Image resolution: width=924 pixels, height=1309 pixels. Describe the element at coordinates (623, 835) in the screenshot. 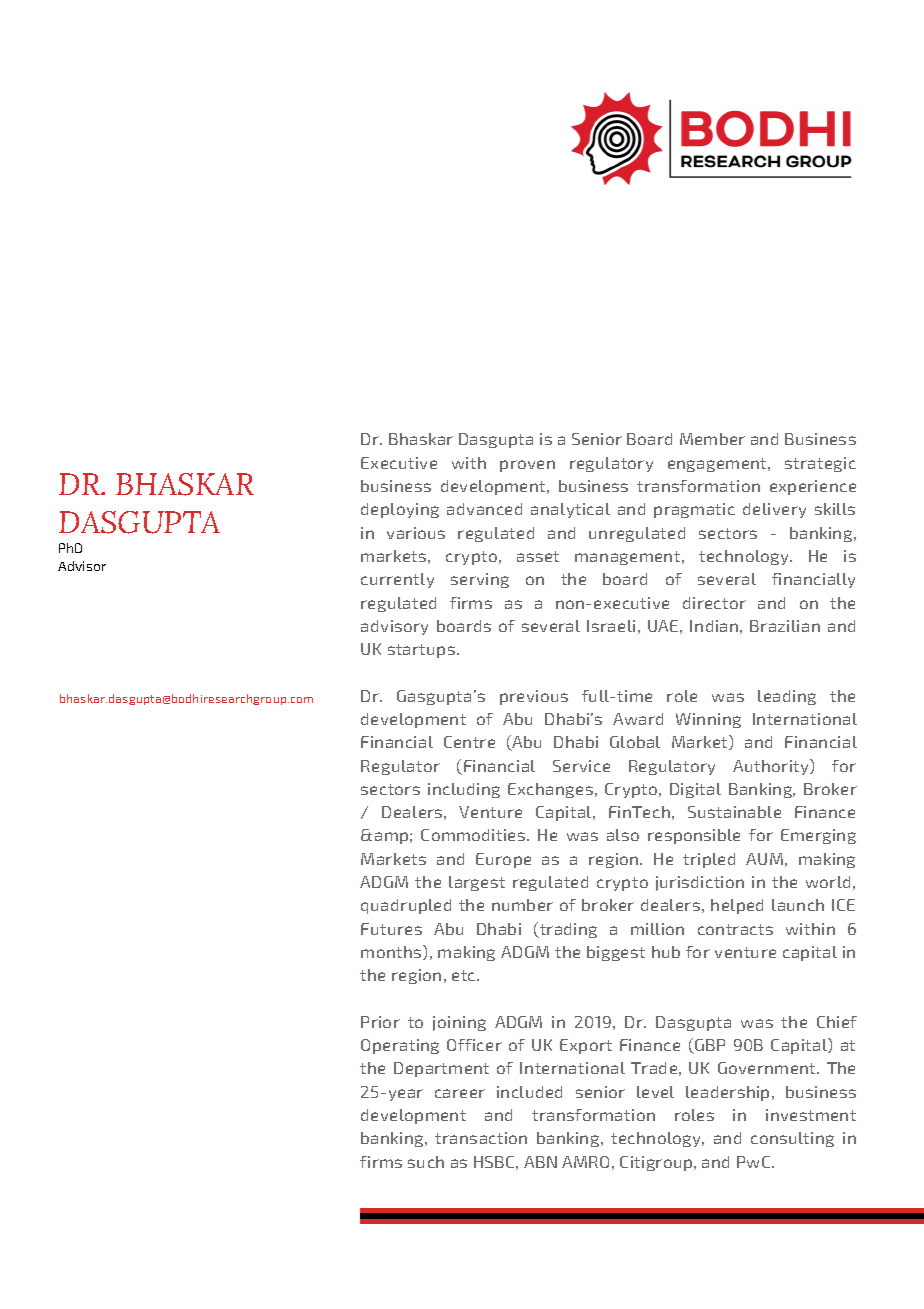

I see `also` at that location.
